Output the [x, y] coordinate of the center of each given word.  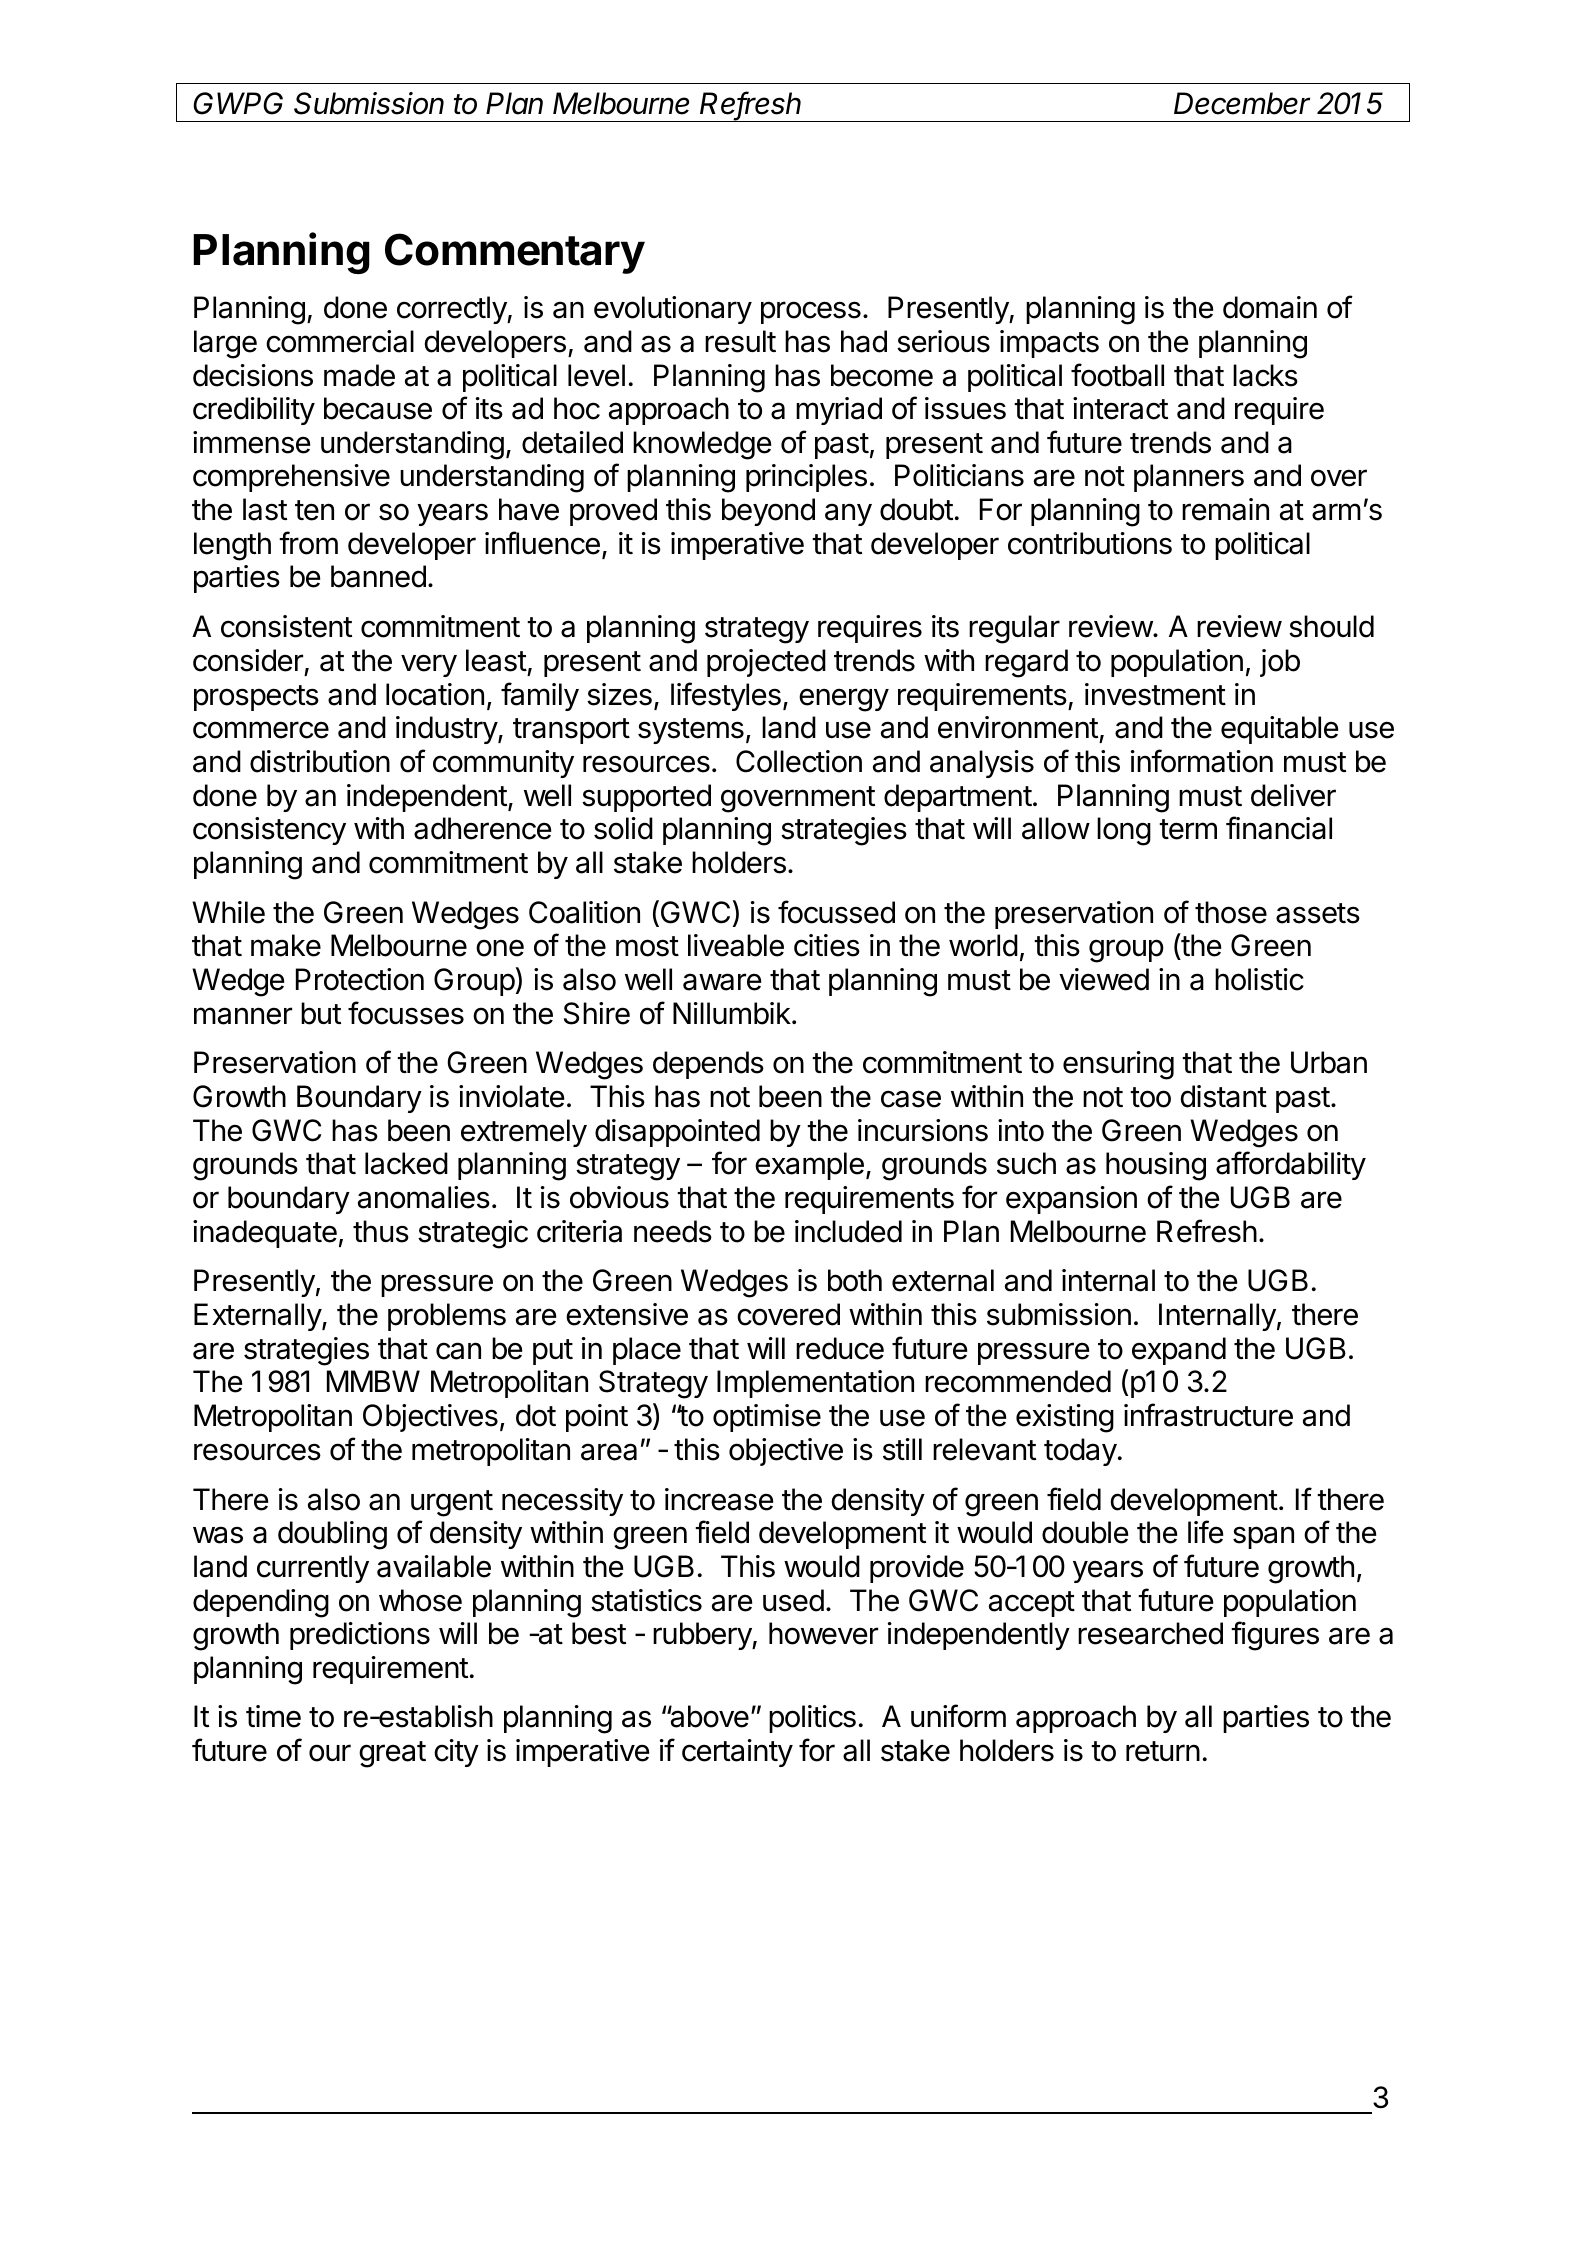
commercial [340, 341]
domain [1270, 307]
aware [722, 982]
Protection [360, 979]
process [811, 312]
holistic [1259, 979]
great [392, 1754]
